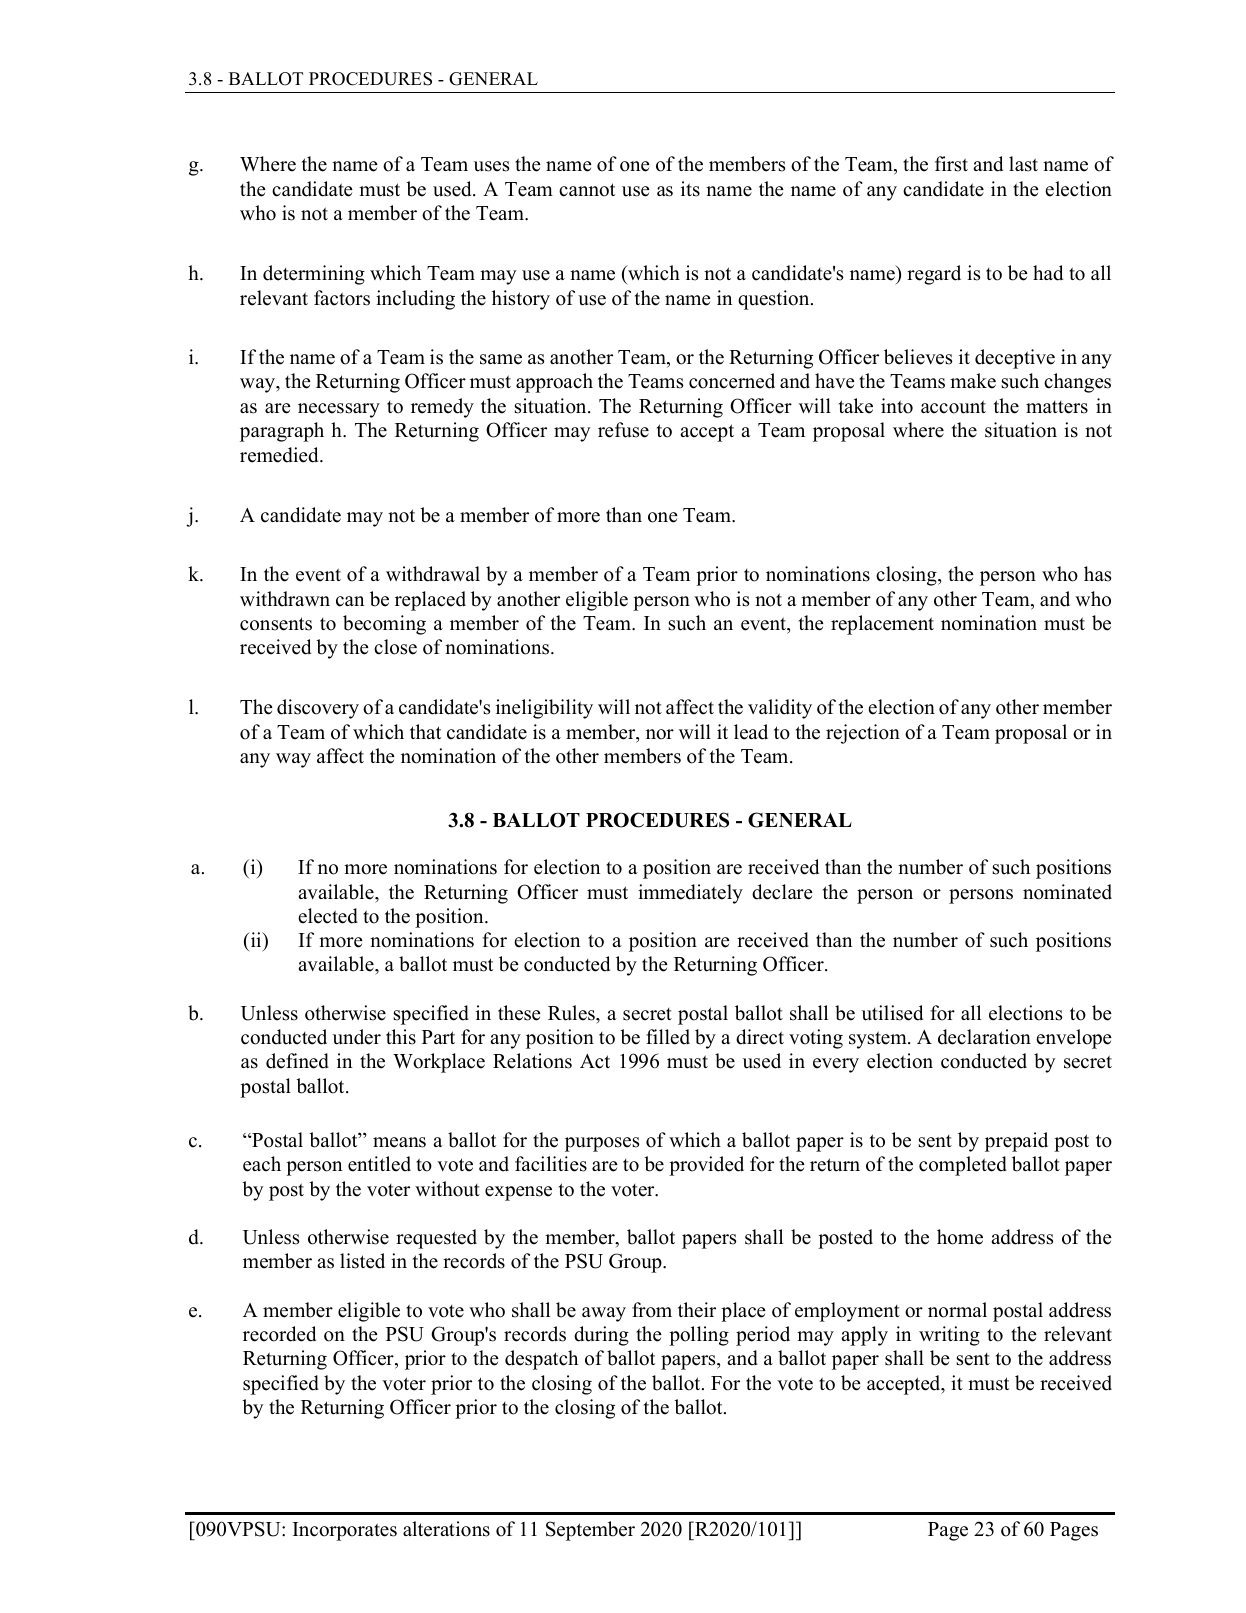 The width and height of the image is (1246, 1613). What do you see at coordinates (345, 1531) in the image?
I see `Incorporates` at bounding box center [345, 1531].
